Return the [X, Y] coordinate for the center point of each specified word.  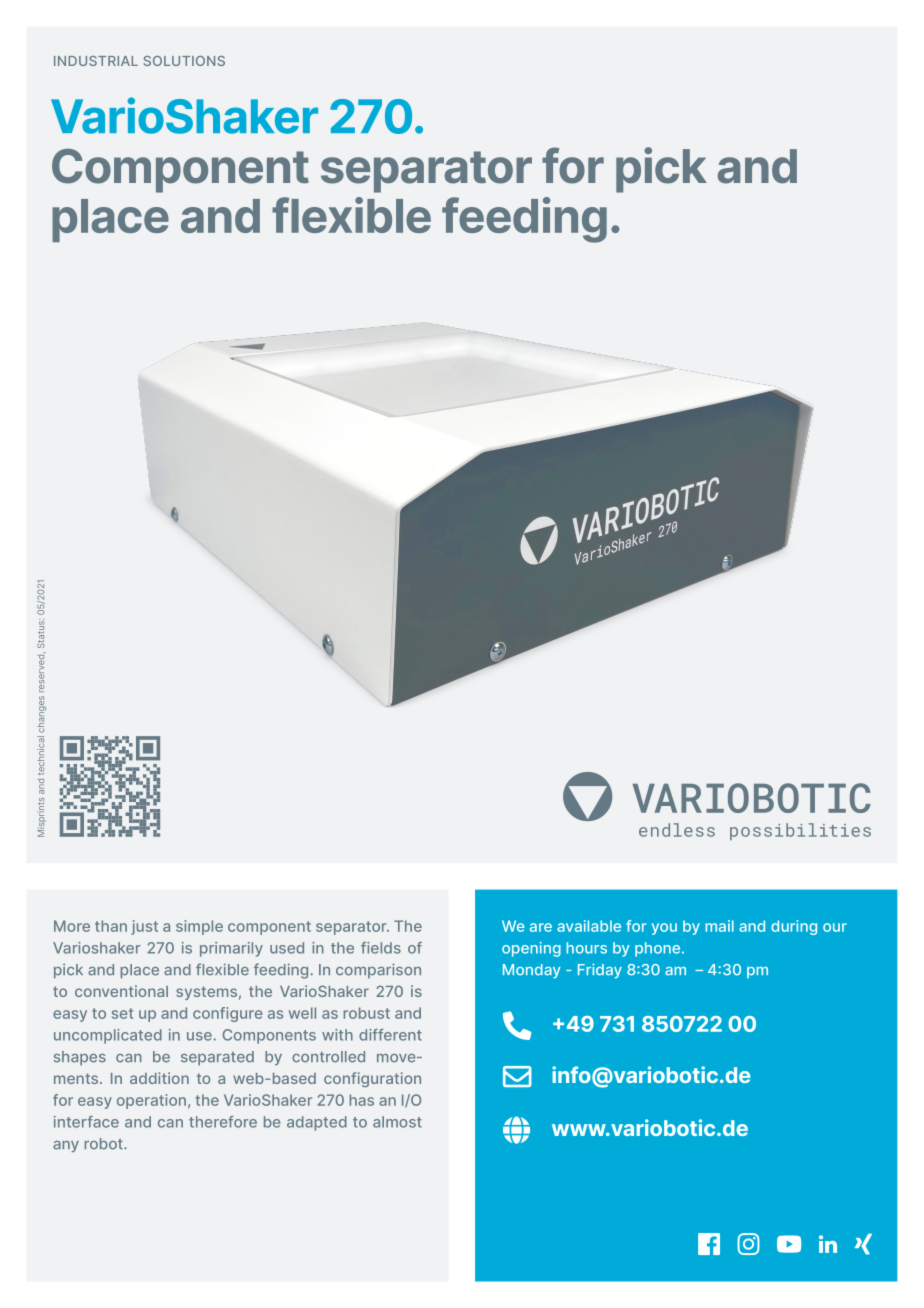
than [111, 926]
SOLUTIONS [184, 61]
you [664, 929]
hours [586, 948]
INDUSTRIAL [96, 61]
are [541, 927]
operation [151, 1101]
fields [381, 948]
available [589, 926]
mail [719, 926]
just [144, 927]
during [794, 927]
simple [199, 927]
